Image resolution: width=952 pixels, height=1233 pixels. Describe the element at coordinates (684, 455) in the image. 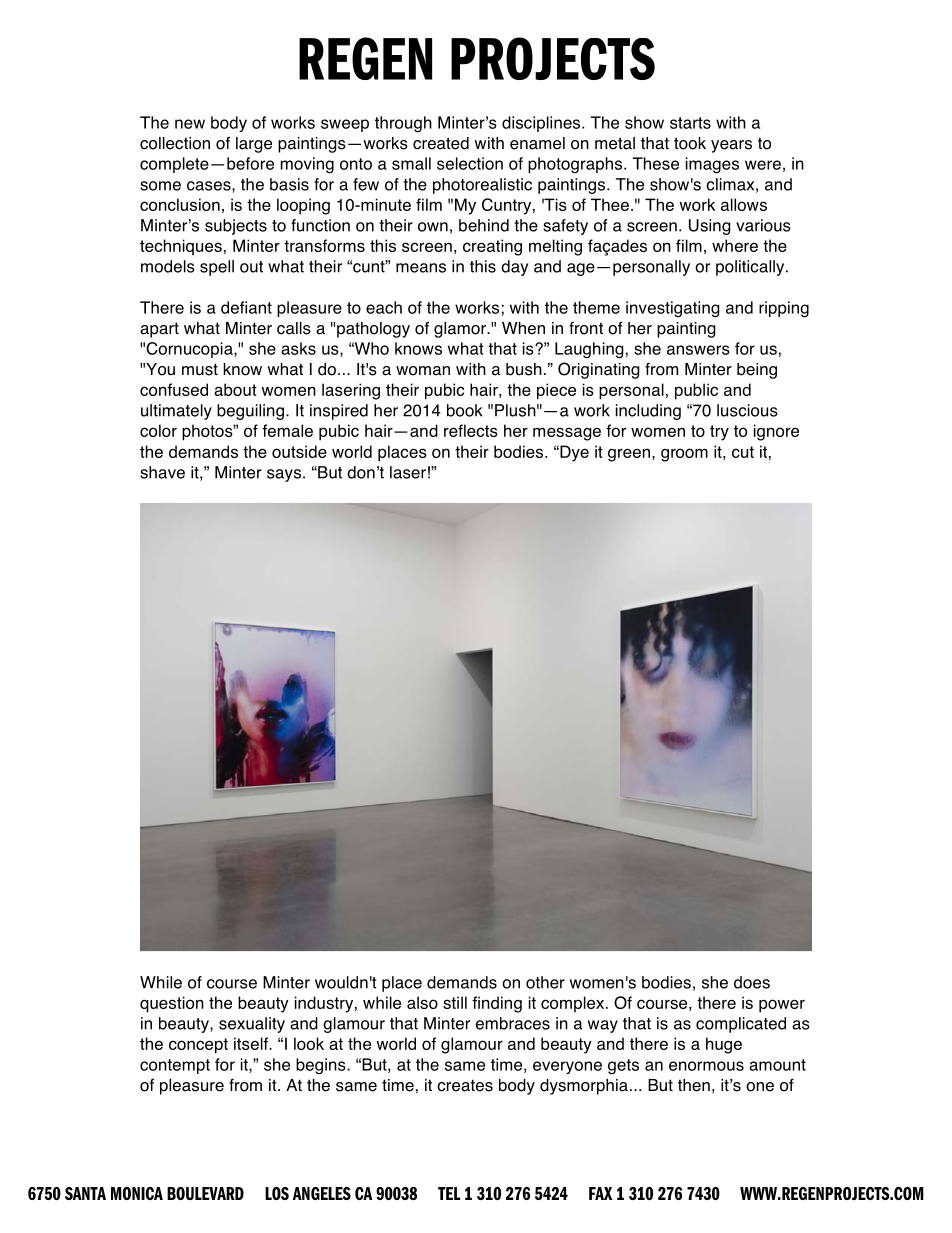

I see `groom` at that location.
